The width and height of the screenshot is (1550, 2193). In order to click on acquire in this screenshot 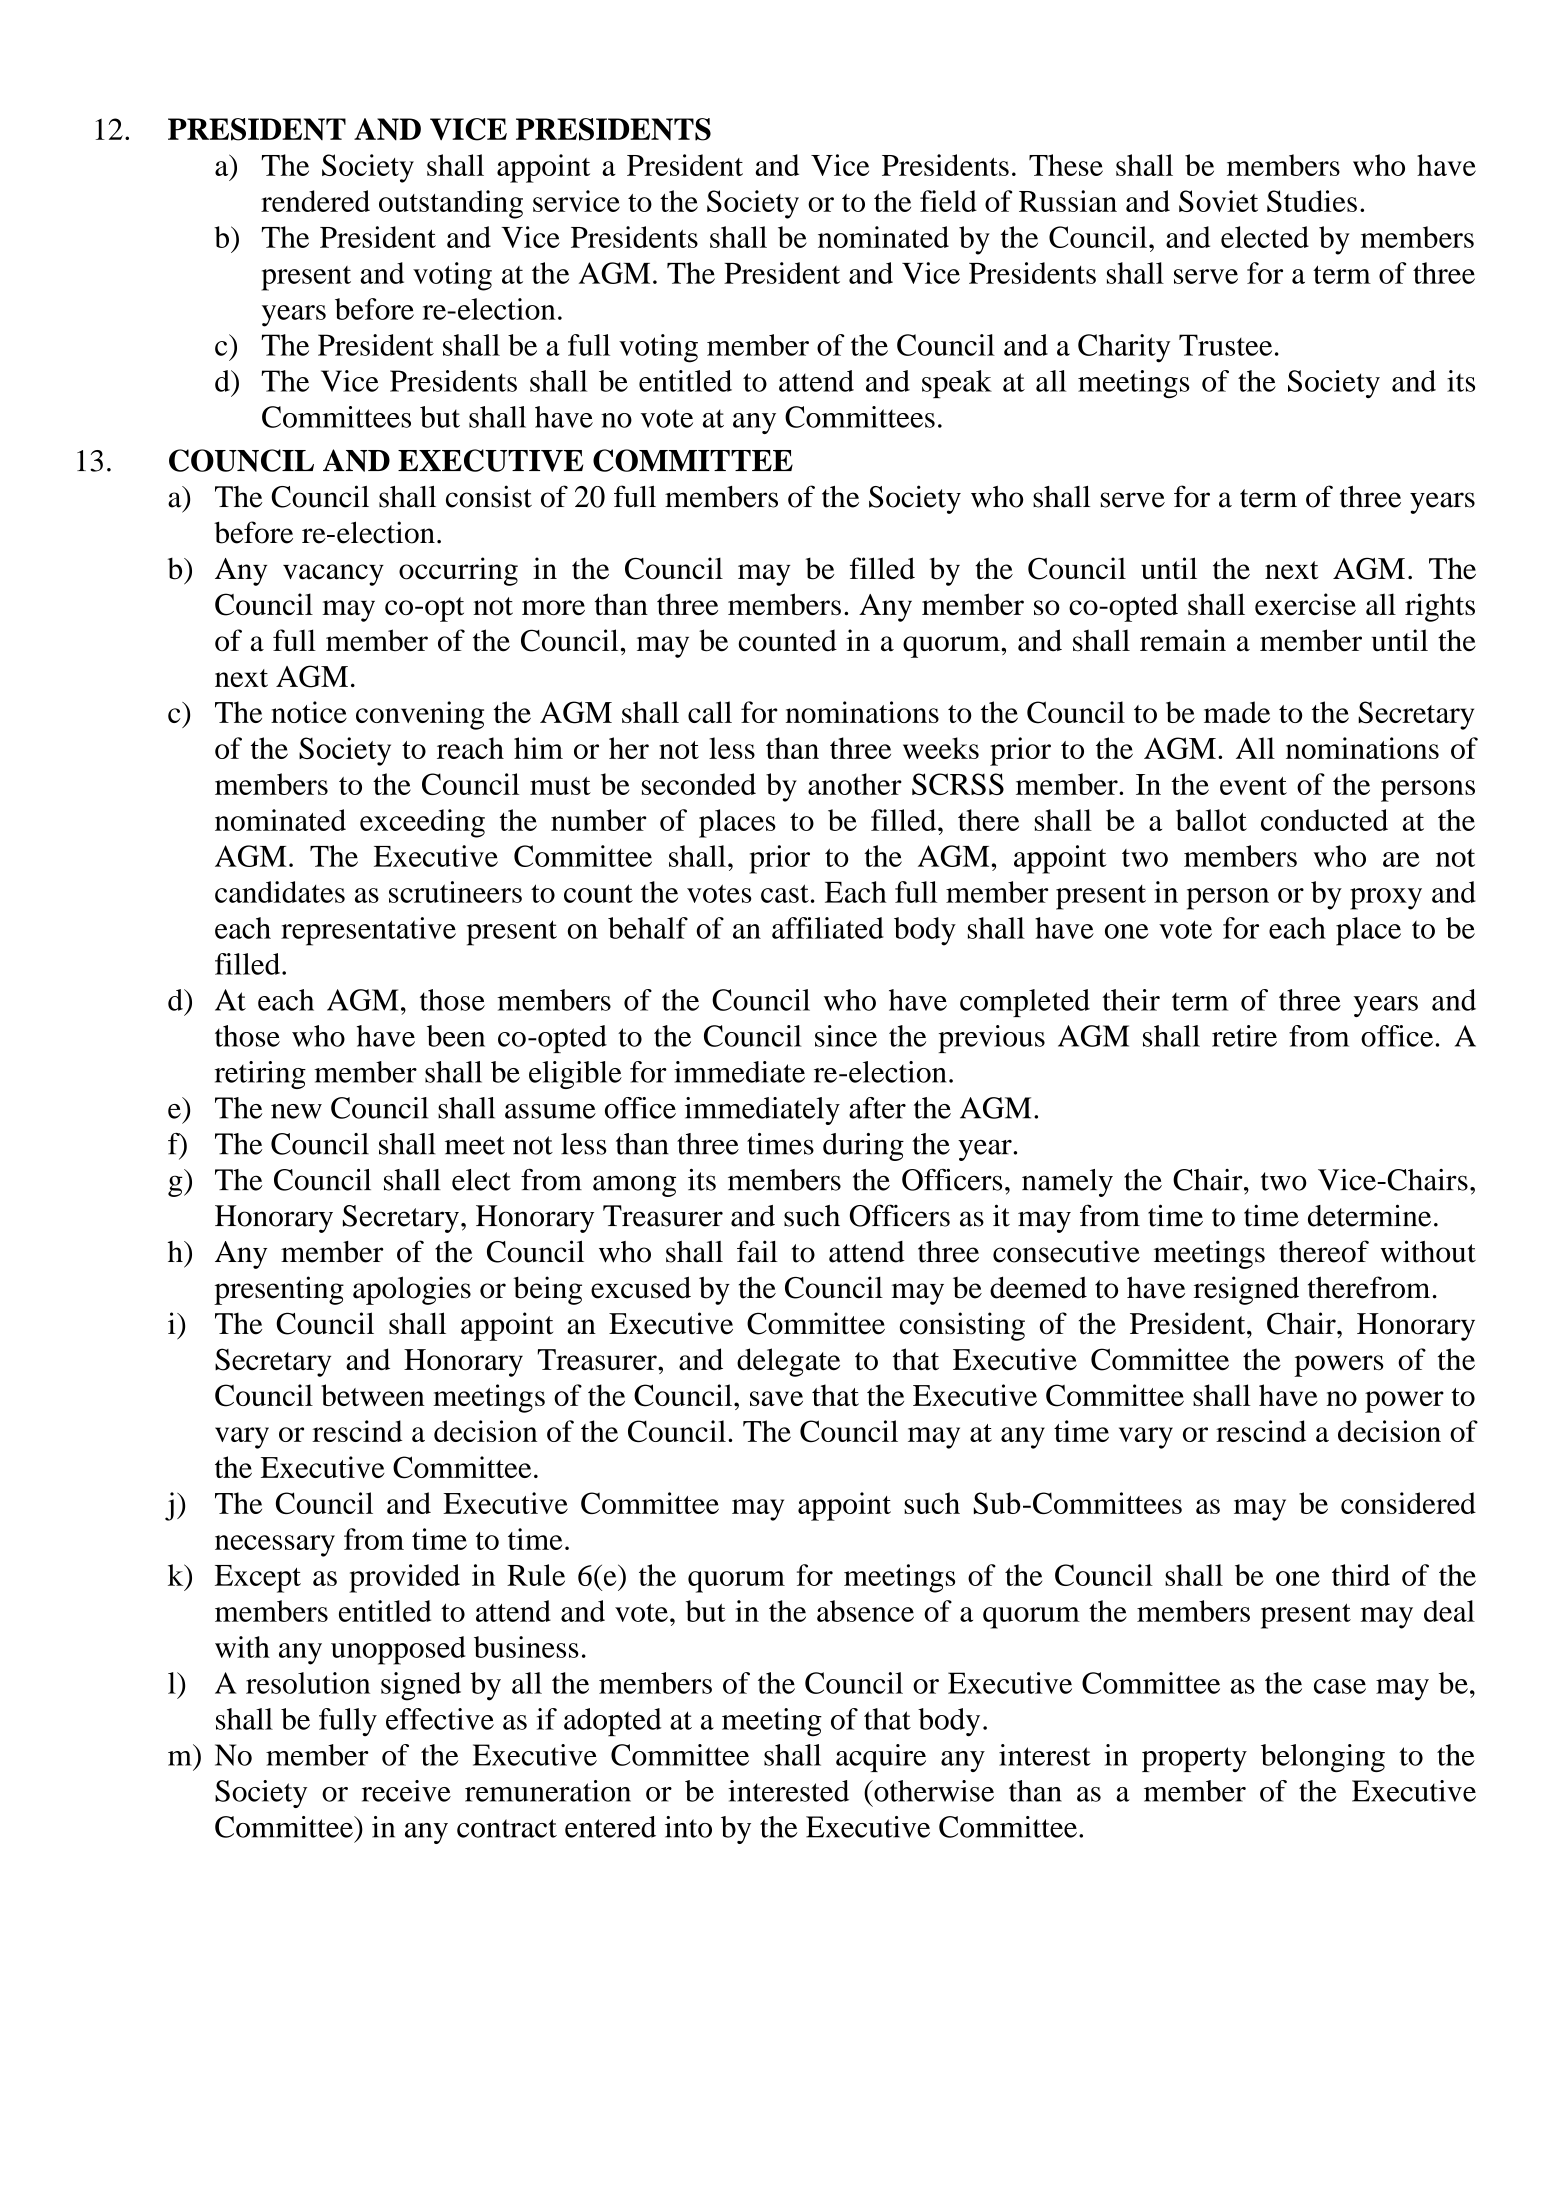, I will do `click(881, 1758)`.
